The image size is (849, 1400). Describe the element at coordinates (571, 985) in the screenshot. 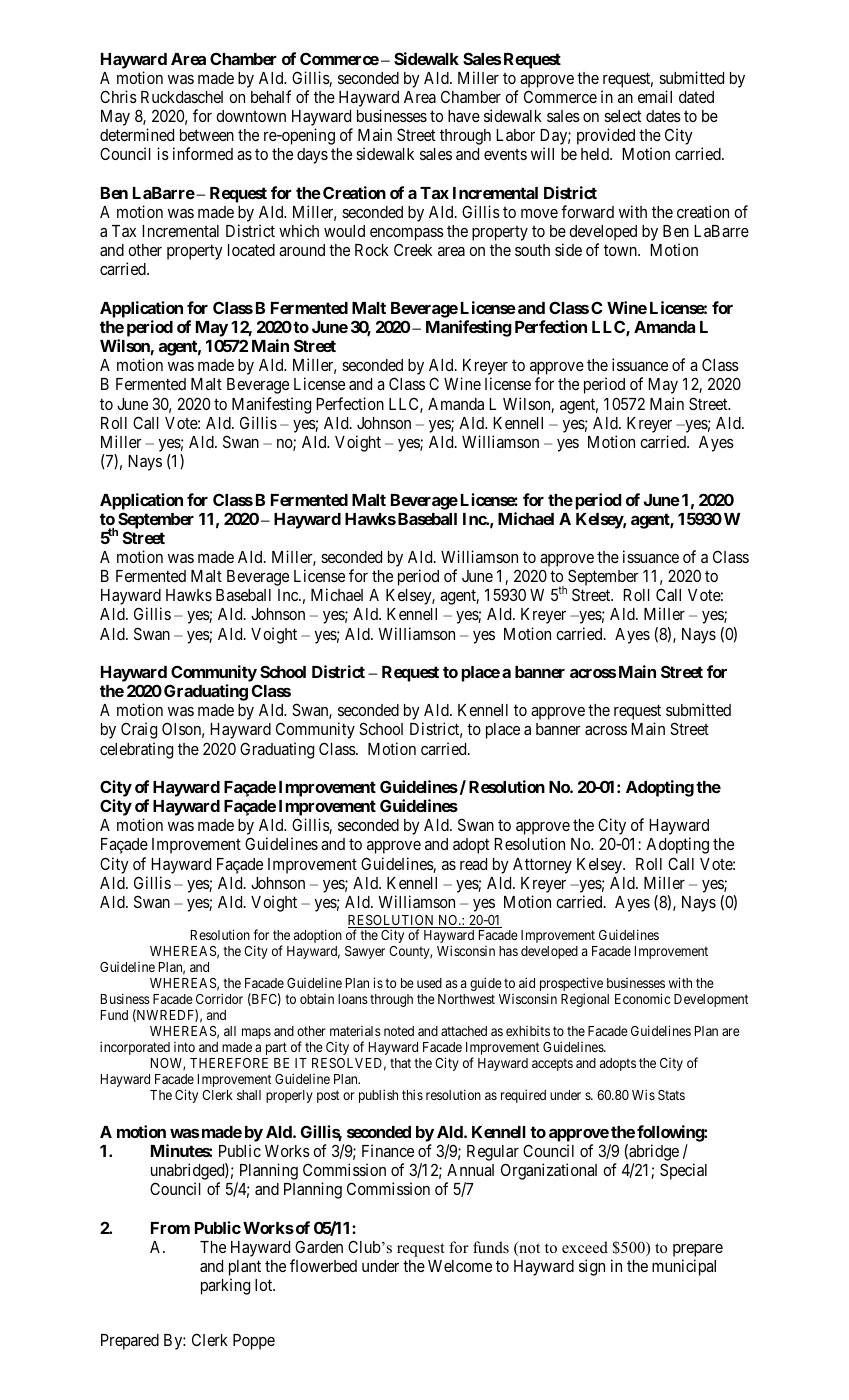

I see `prospective` at that location.
